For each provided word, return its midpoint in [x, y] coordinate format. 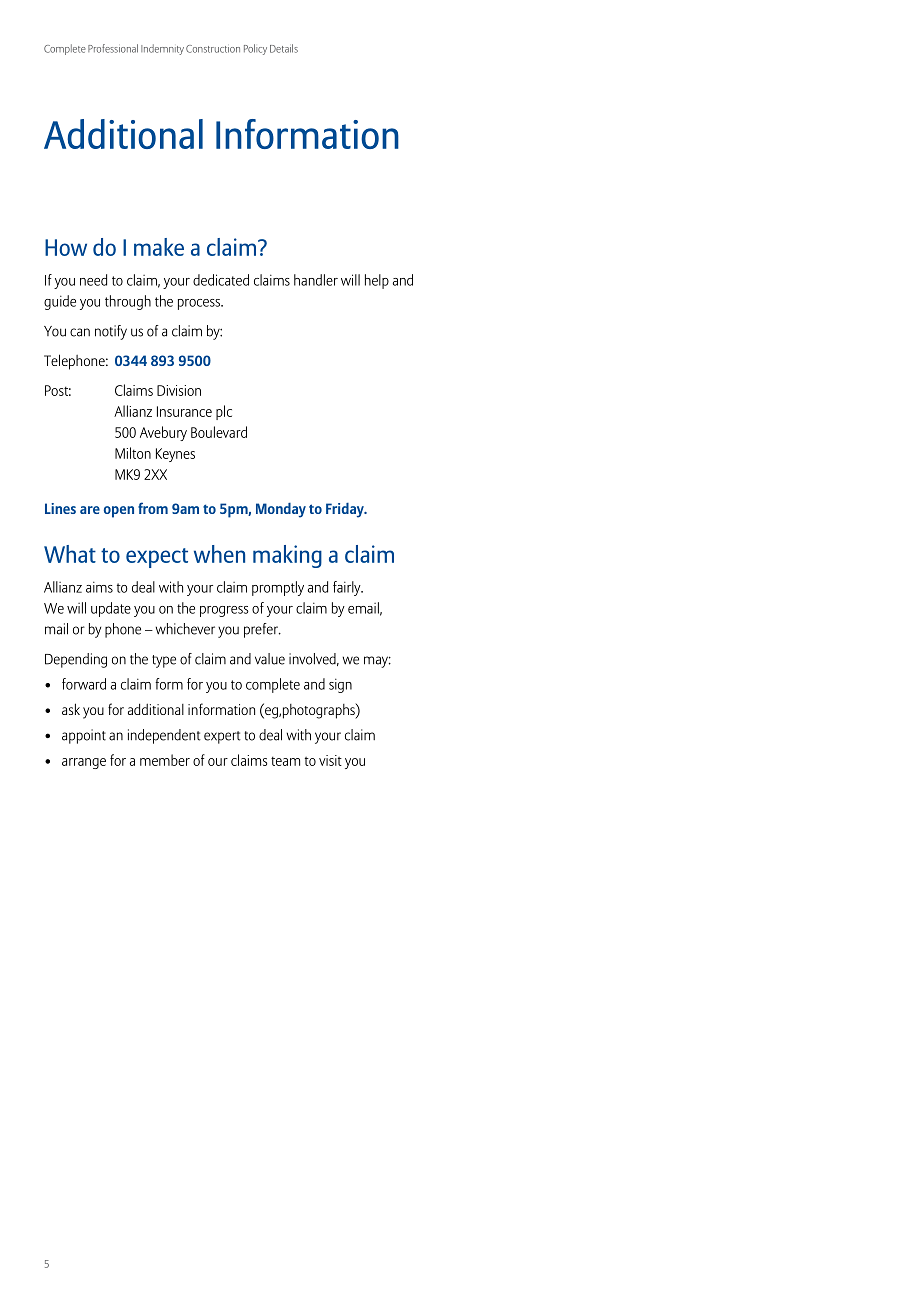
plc [224, 412]
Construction [213, 49]
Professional [113, 48]
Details [284, 48]
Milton [133, 453]
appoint [84, 736]
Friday [346, 510]
